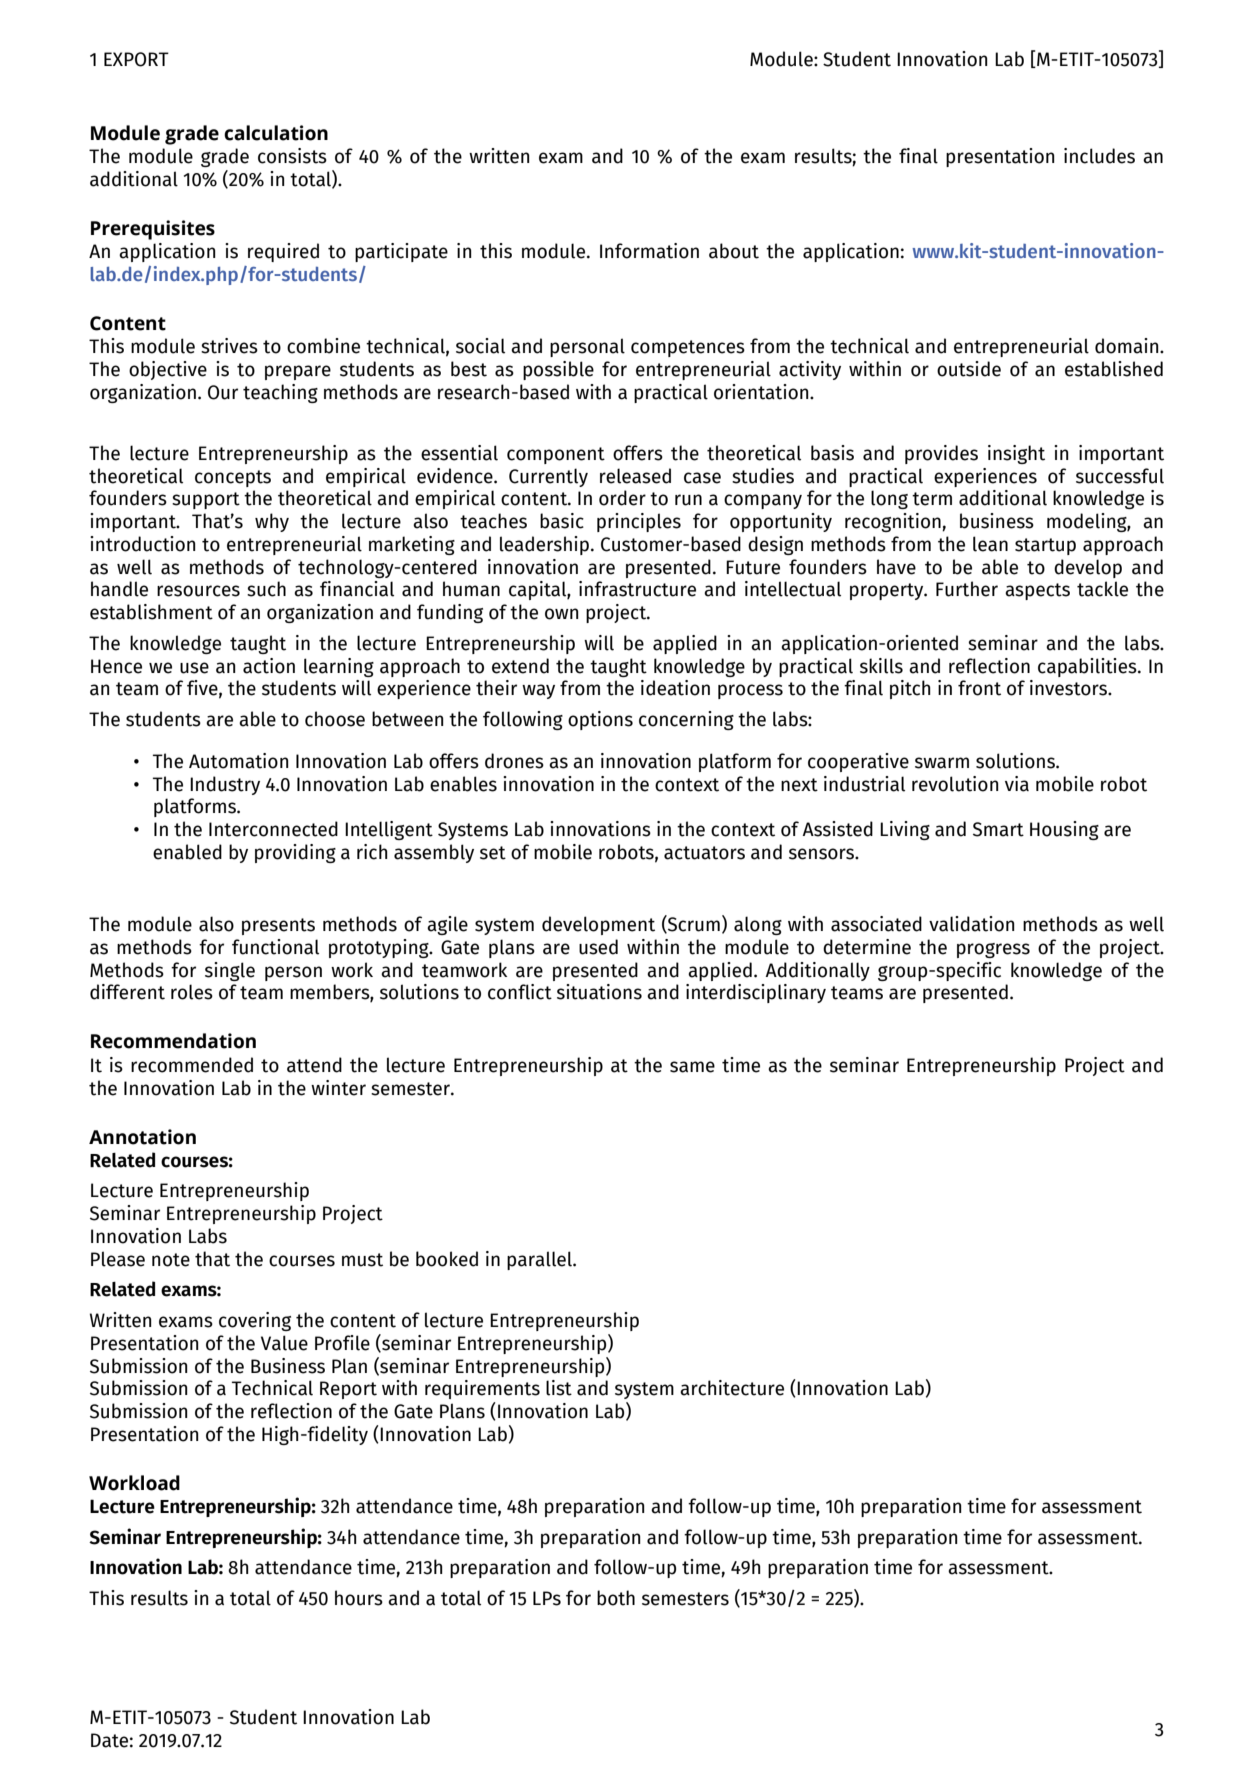 This image has height=1774, width=1254. Describe the element at coordinates (273, 829) in the image. I see `Interconnected` at that location.
